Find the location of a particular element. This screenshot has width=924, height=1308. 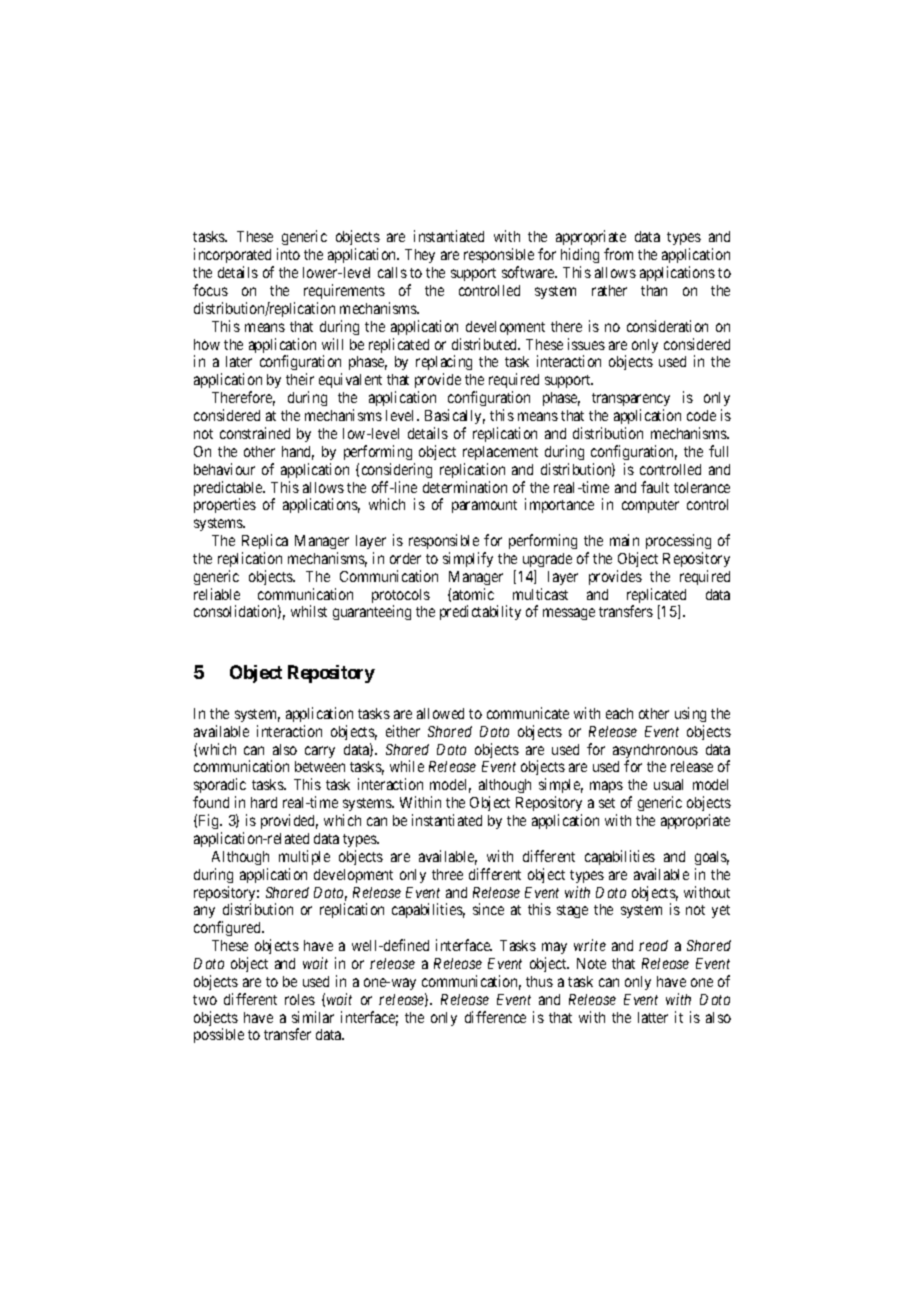

They is located at coordinates (420, 256).
